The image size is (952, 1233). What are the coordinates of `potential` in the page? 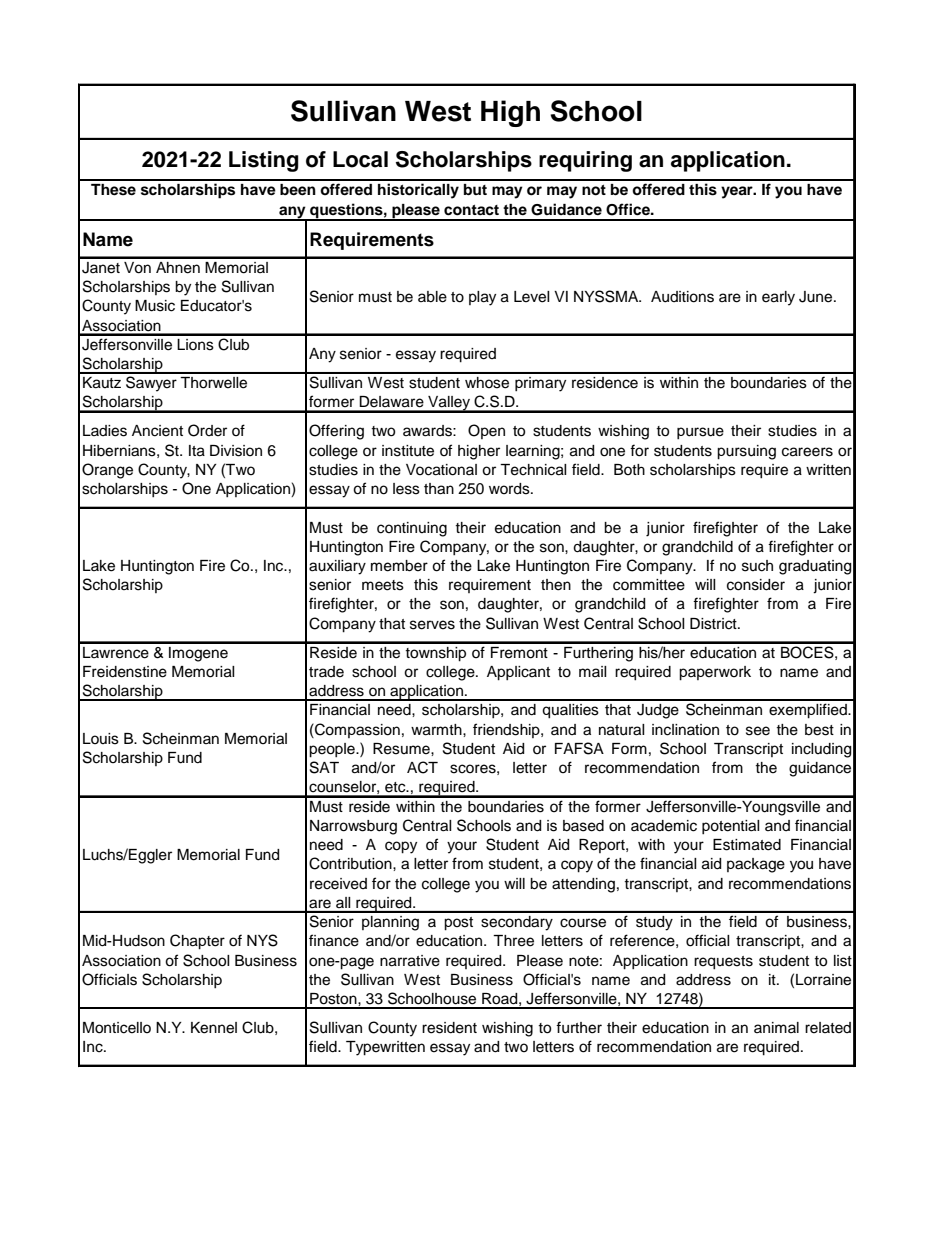 It's located at (731, 827).
